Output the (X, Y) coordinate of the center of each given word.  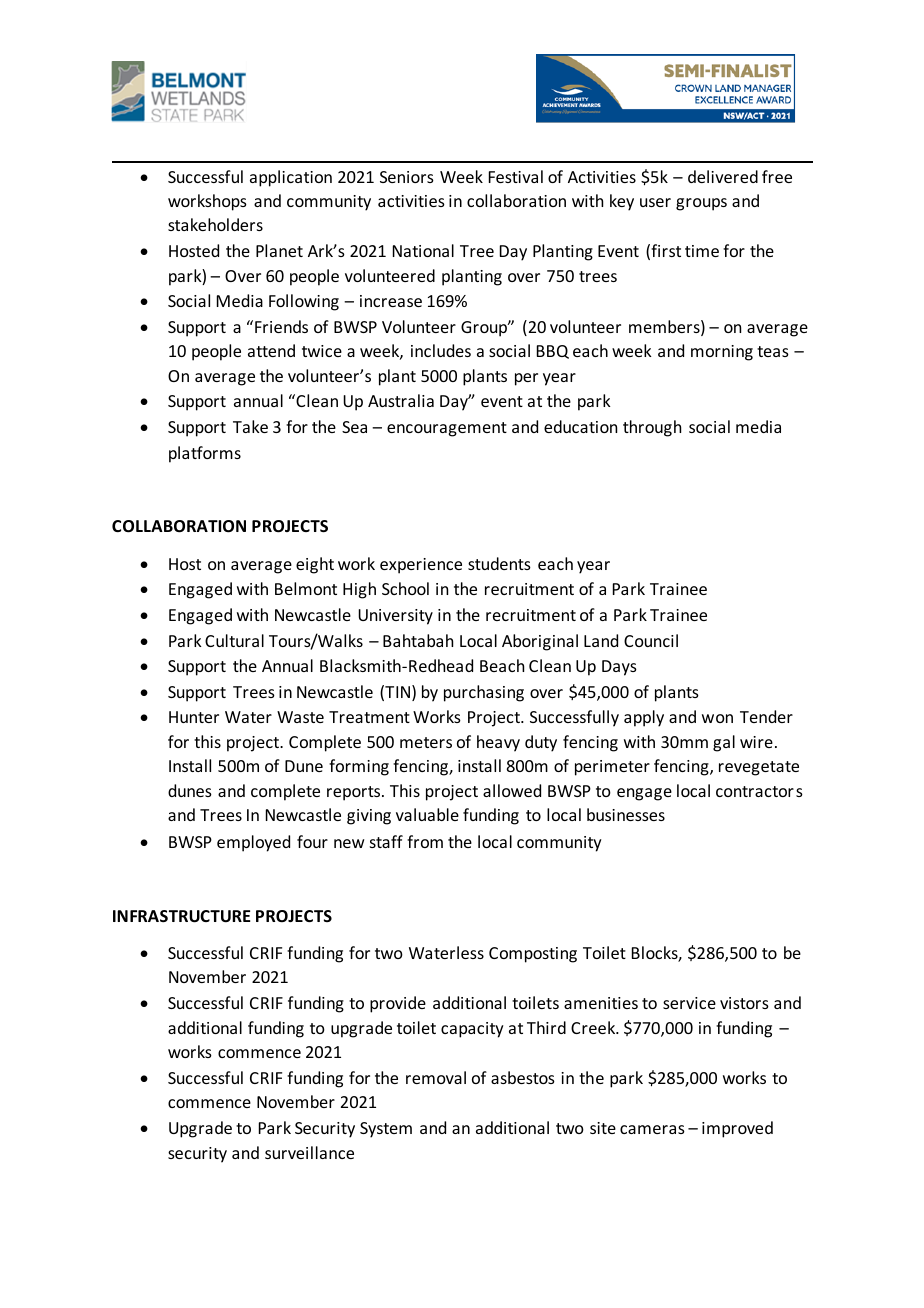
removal (436, 1077)
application (291, 178)
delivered (723, 176)
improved (737, 1129)
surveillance (309, 1152)
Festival (516, 176)
